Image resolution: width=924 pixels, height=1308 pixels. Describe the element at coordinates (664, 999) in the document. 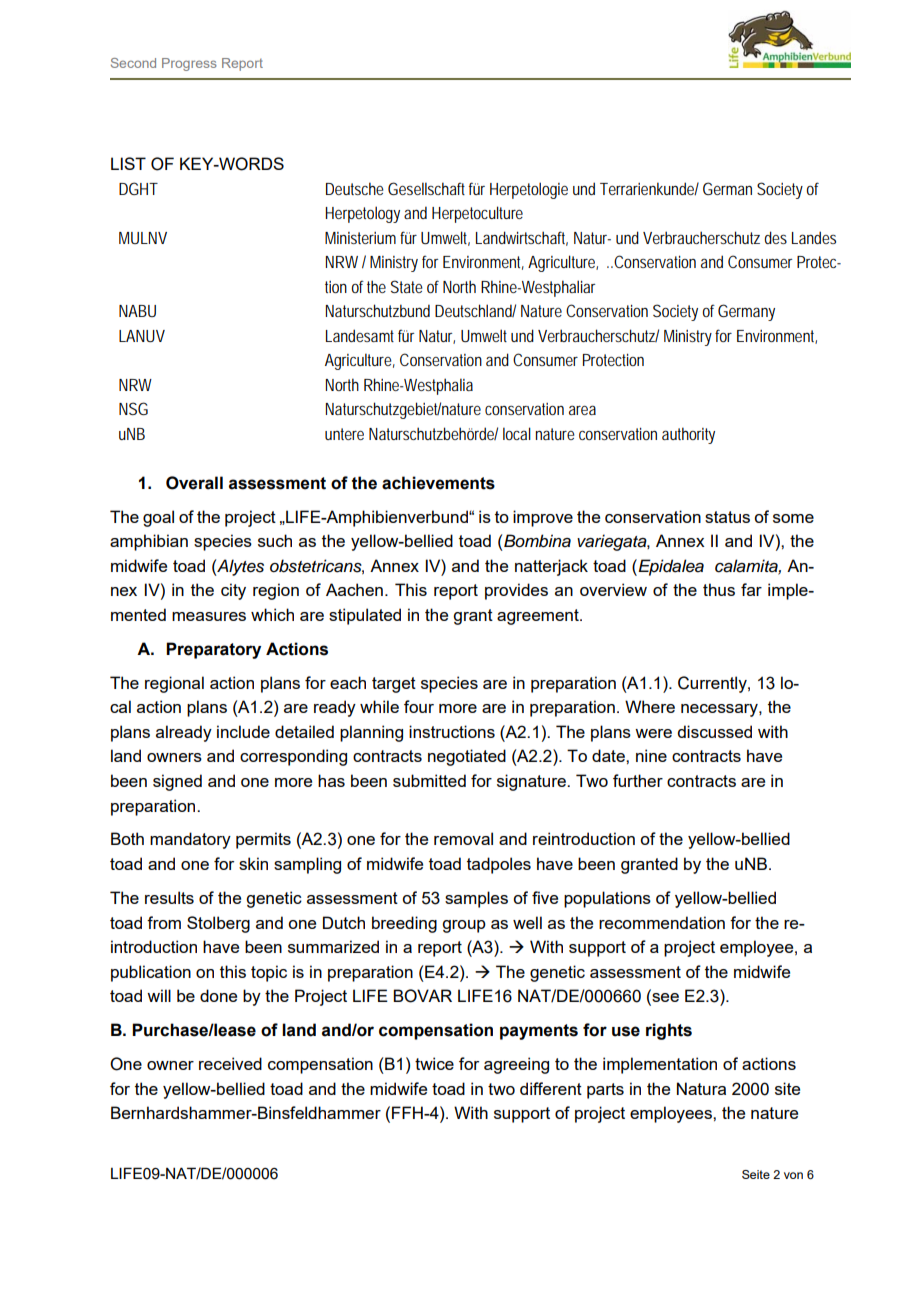

I see `see` at that location.
